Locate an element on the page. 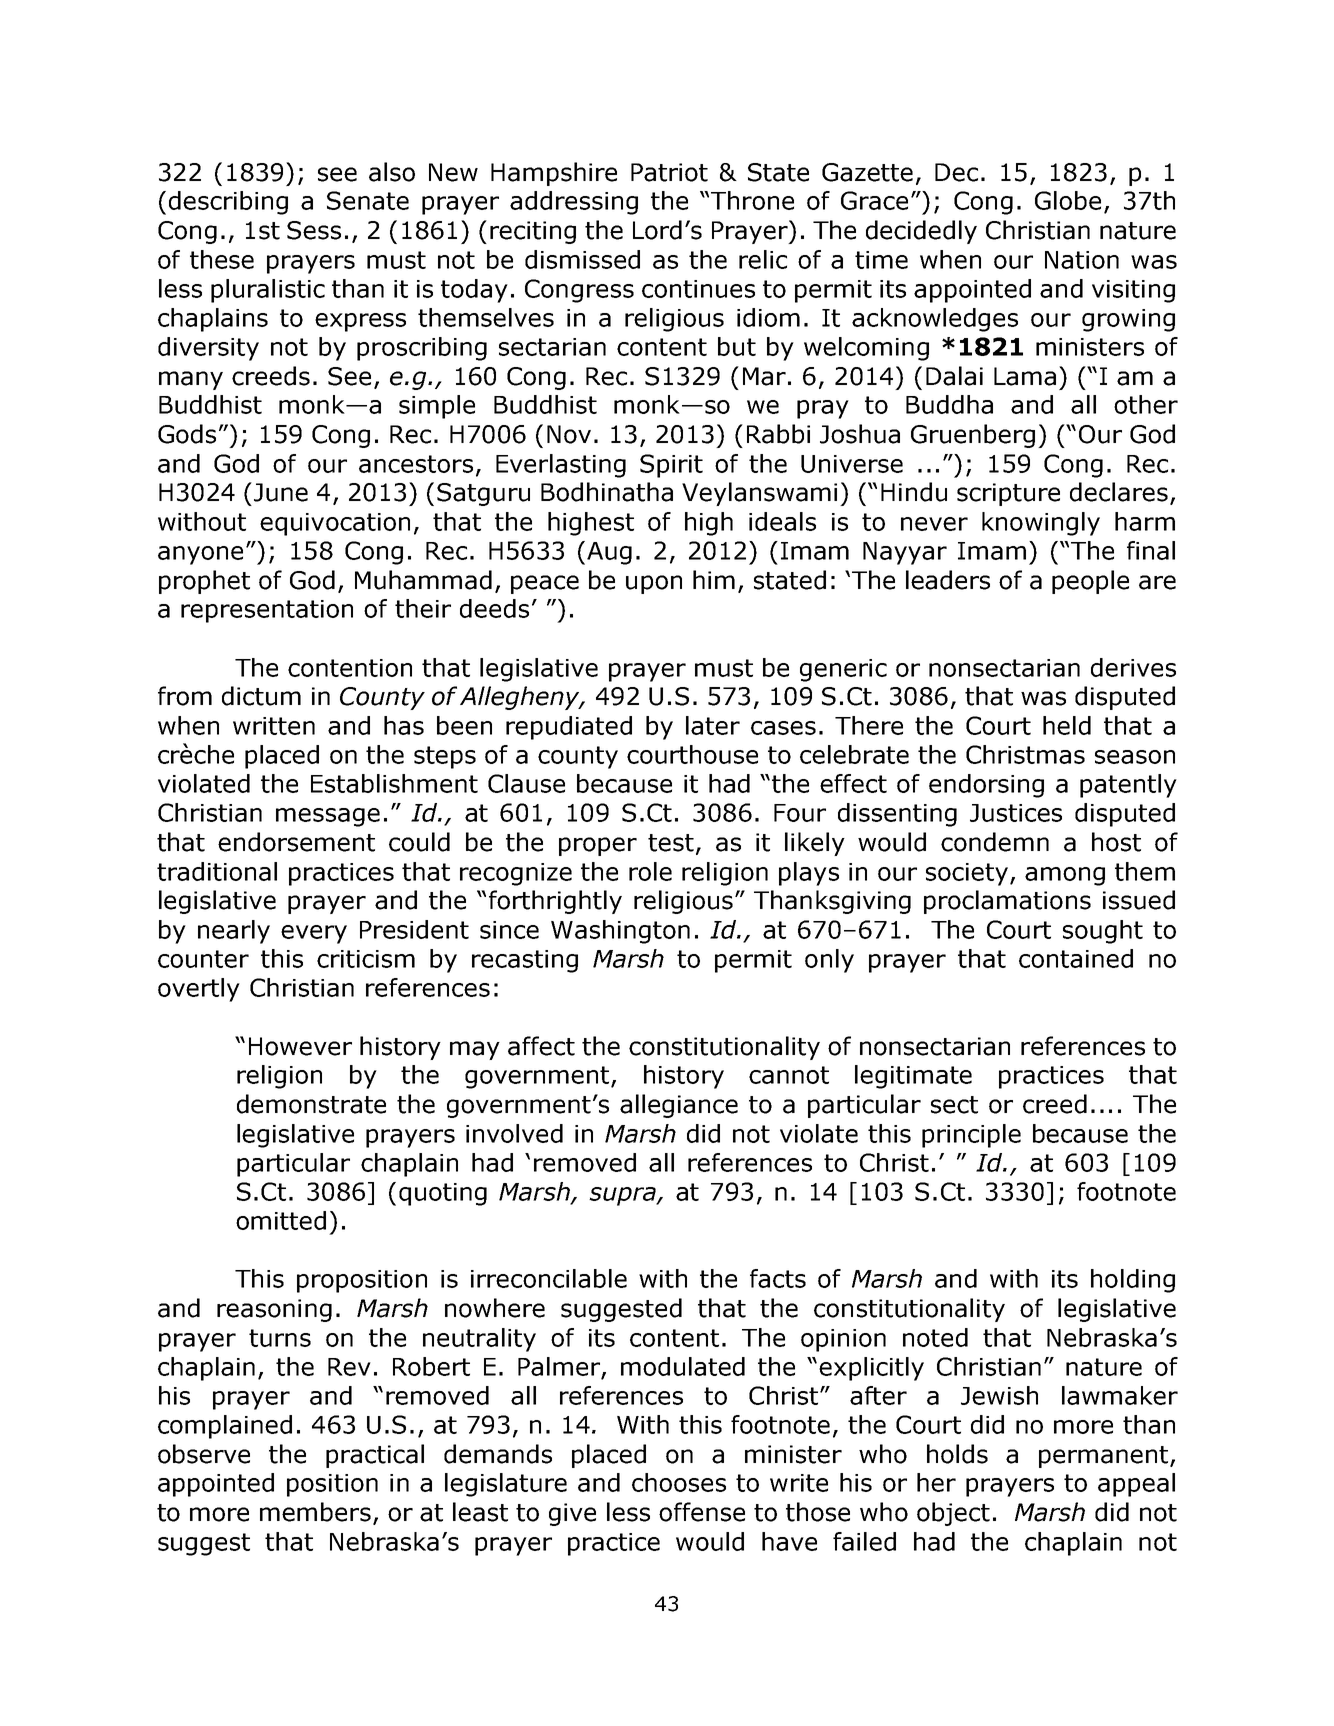 Image resolution: width=1334 pixels, height=1726 pixels. Sess is located at coordinates (314, 230).
